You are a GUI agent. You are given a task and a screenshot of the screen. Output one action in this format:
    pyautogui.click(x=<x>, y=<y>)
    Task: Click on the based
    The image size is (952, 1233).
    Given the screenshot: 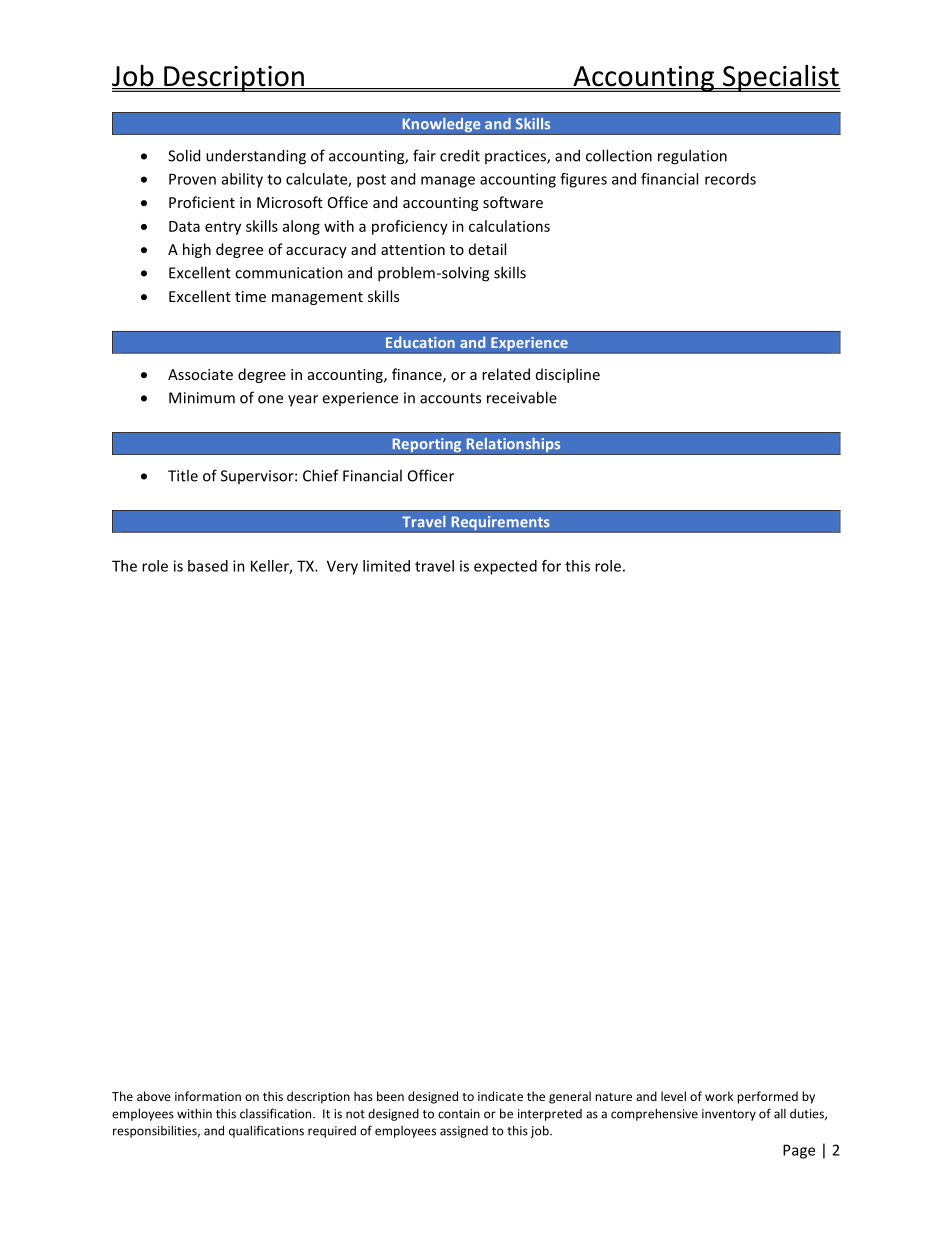 What is the action you would take?
    pyautogui.click(x=208, y=566)
